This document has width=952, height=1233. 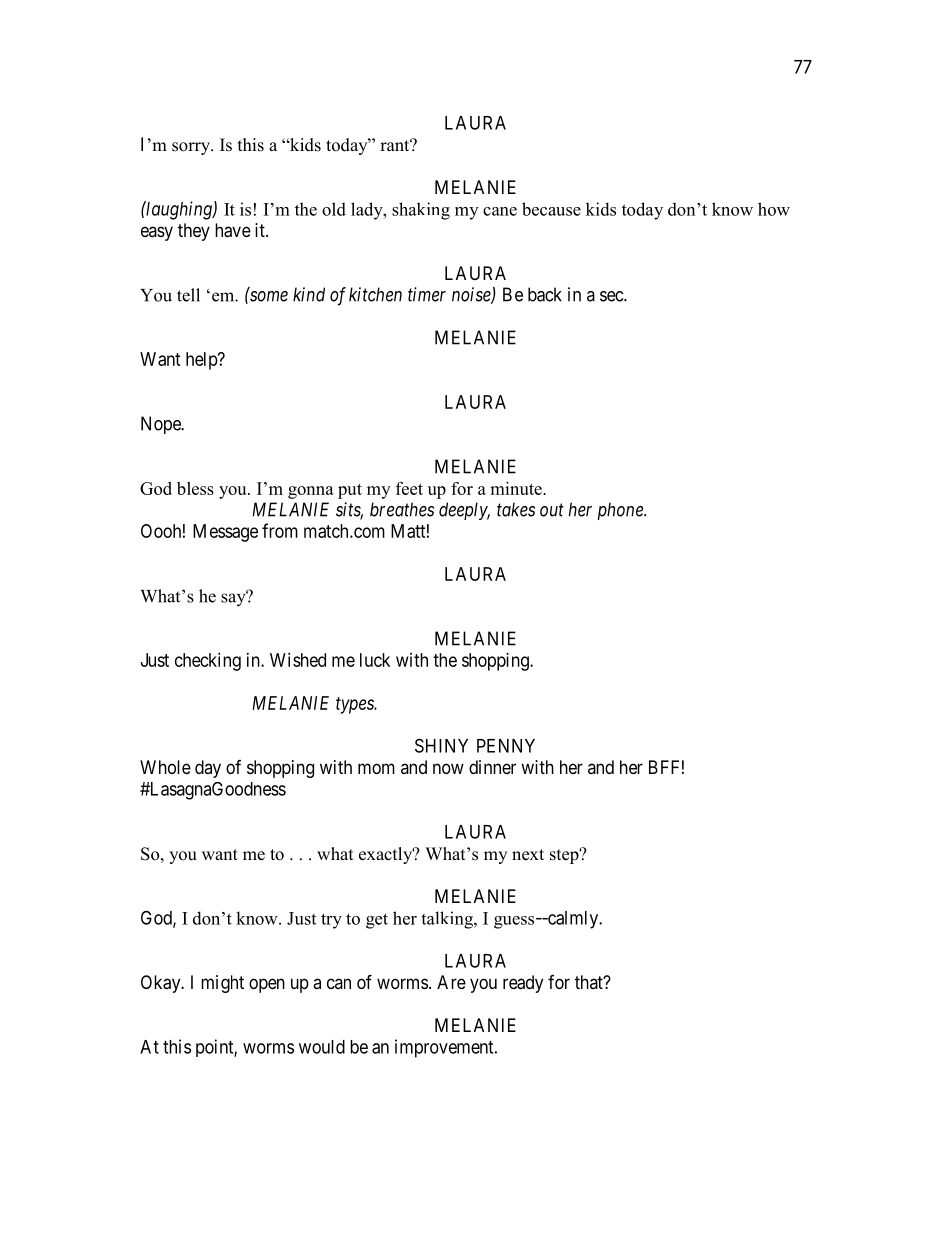 What do you see at coordinates (621, 511) in the document?
I see `phone` at bounding box center [621, 511].
